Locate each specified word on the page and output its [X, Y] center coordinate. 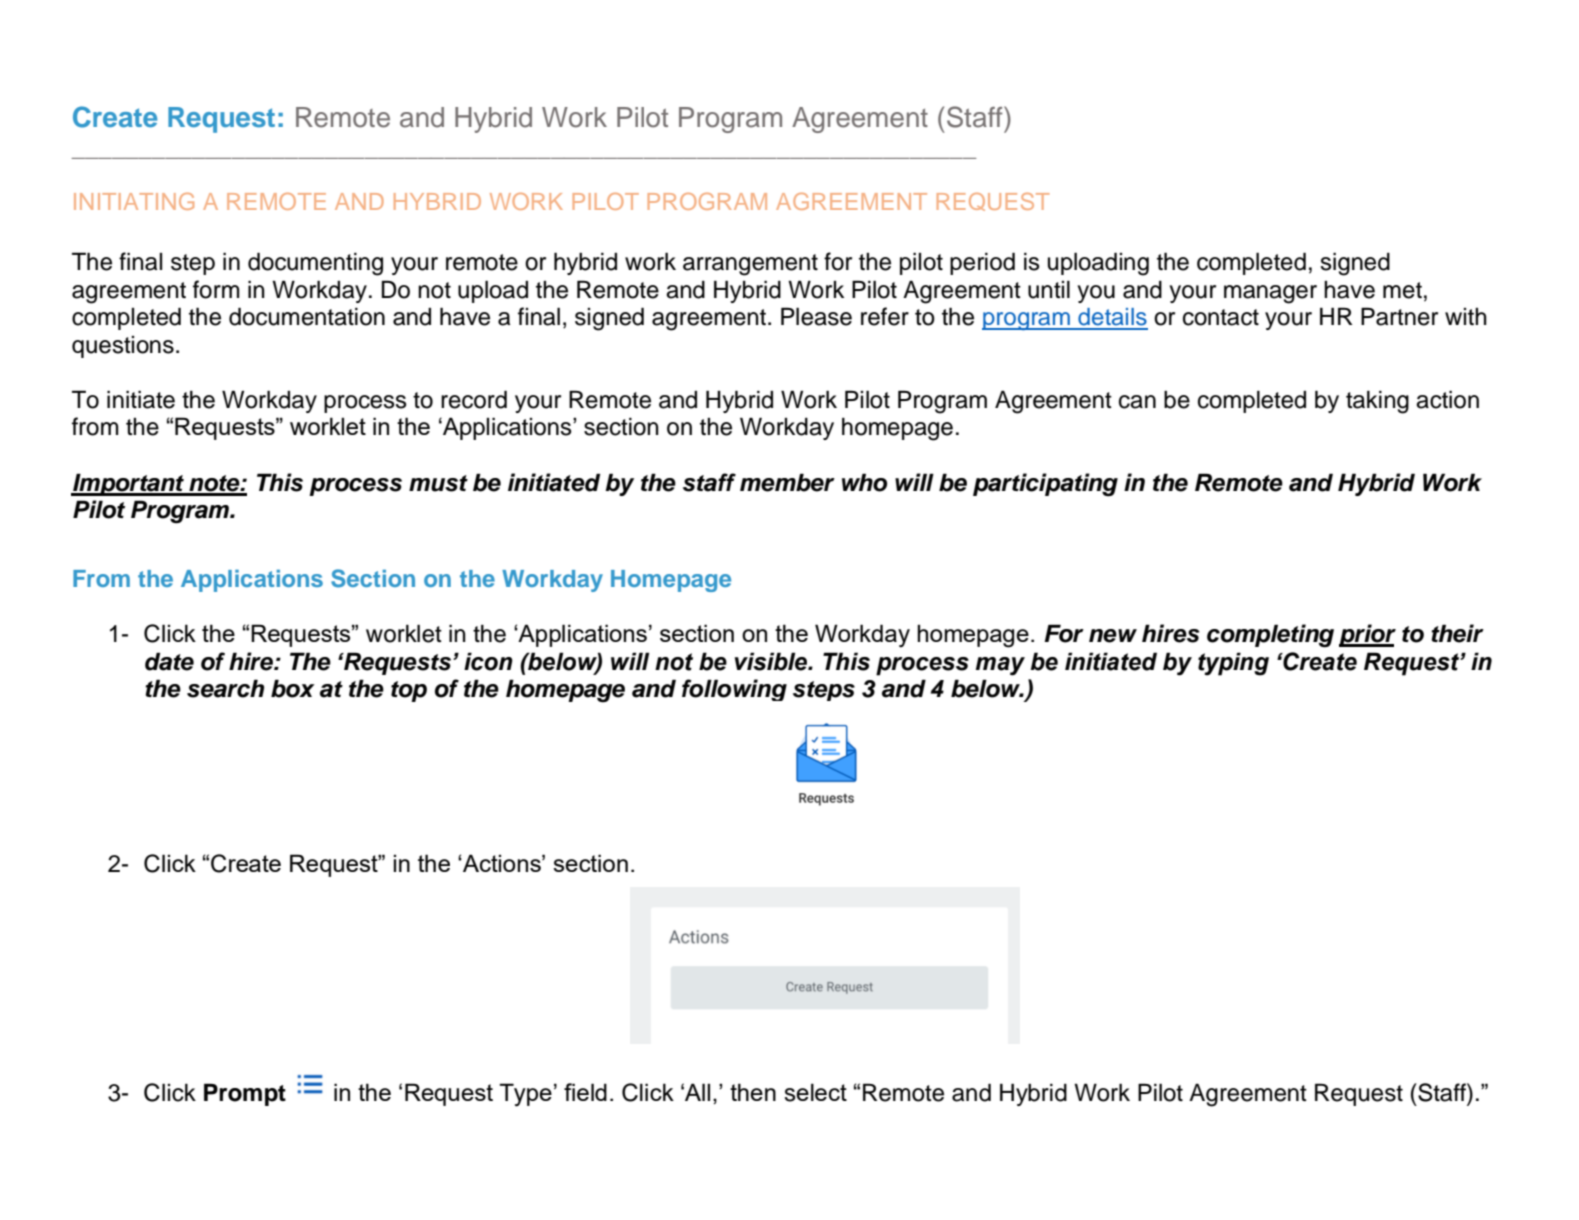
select [815, 1092]
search [225, 688]
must [438, 483]
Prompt [245, 1094]
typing [1233, 664]
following [734, 690]
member [787, 482]
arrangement [750, 265]
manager [1270, 294]
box [293, 688]
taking [1377, 402]
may [1000, 666]
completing [1270, 636]
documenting [315, 264]
